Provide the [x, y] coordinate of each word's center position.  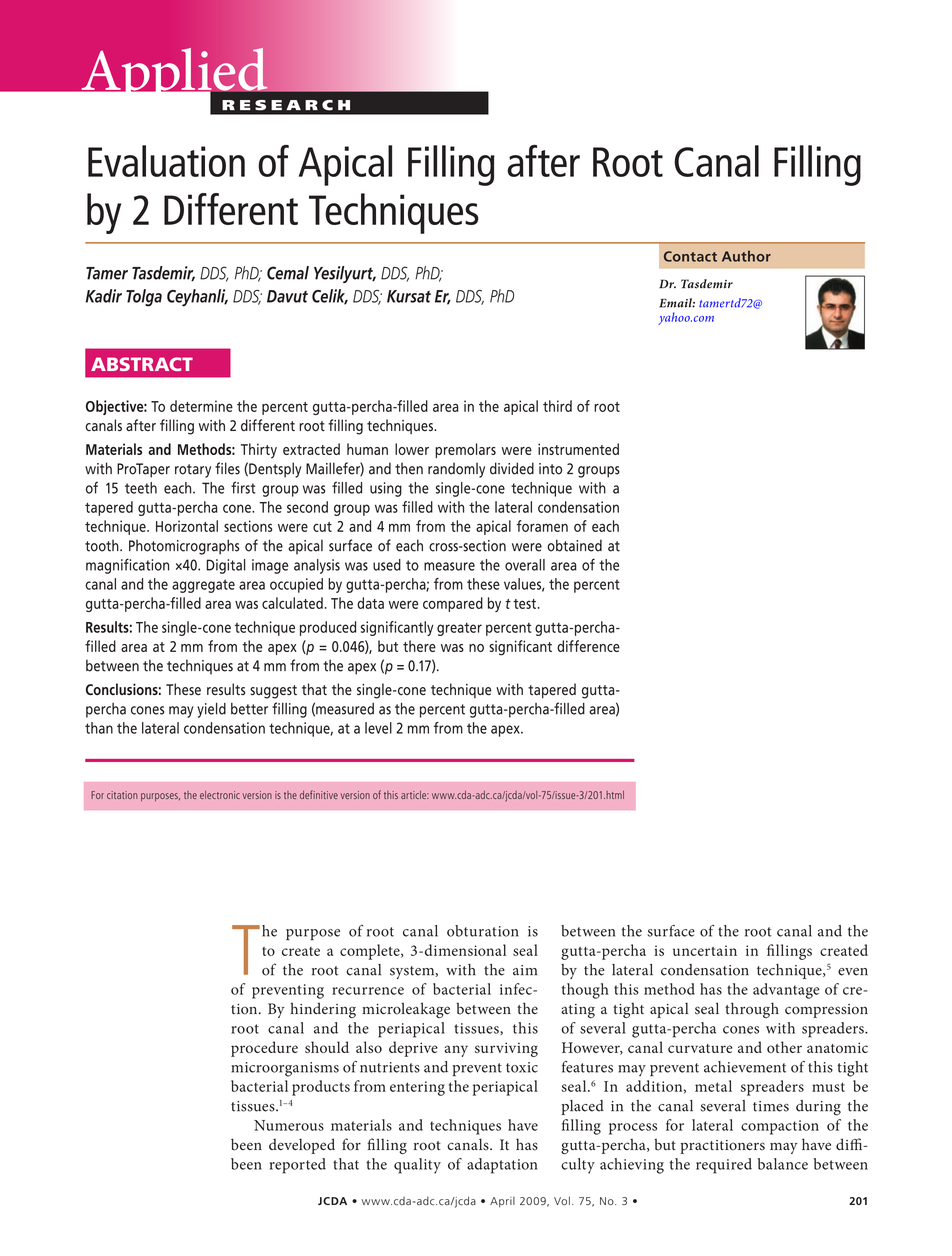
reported [298, 1166]
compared [453, 604]
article [415, 795]
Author [746, 256]
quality [417, 1166]
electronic [220, 795]
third [557, 406]
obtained [574, 545]
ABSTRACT [142, 364]
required [724, 1166]
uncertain [705, 950]
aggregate [203, 586]
